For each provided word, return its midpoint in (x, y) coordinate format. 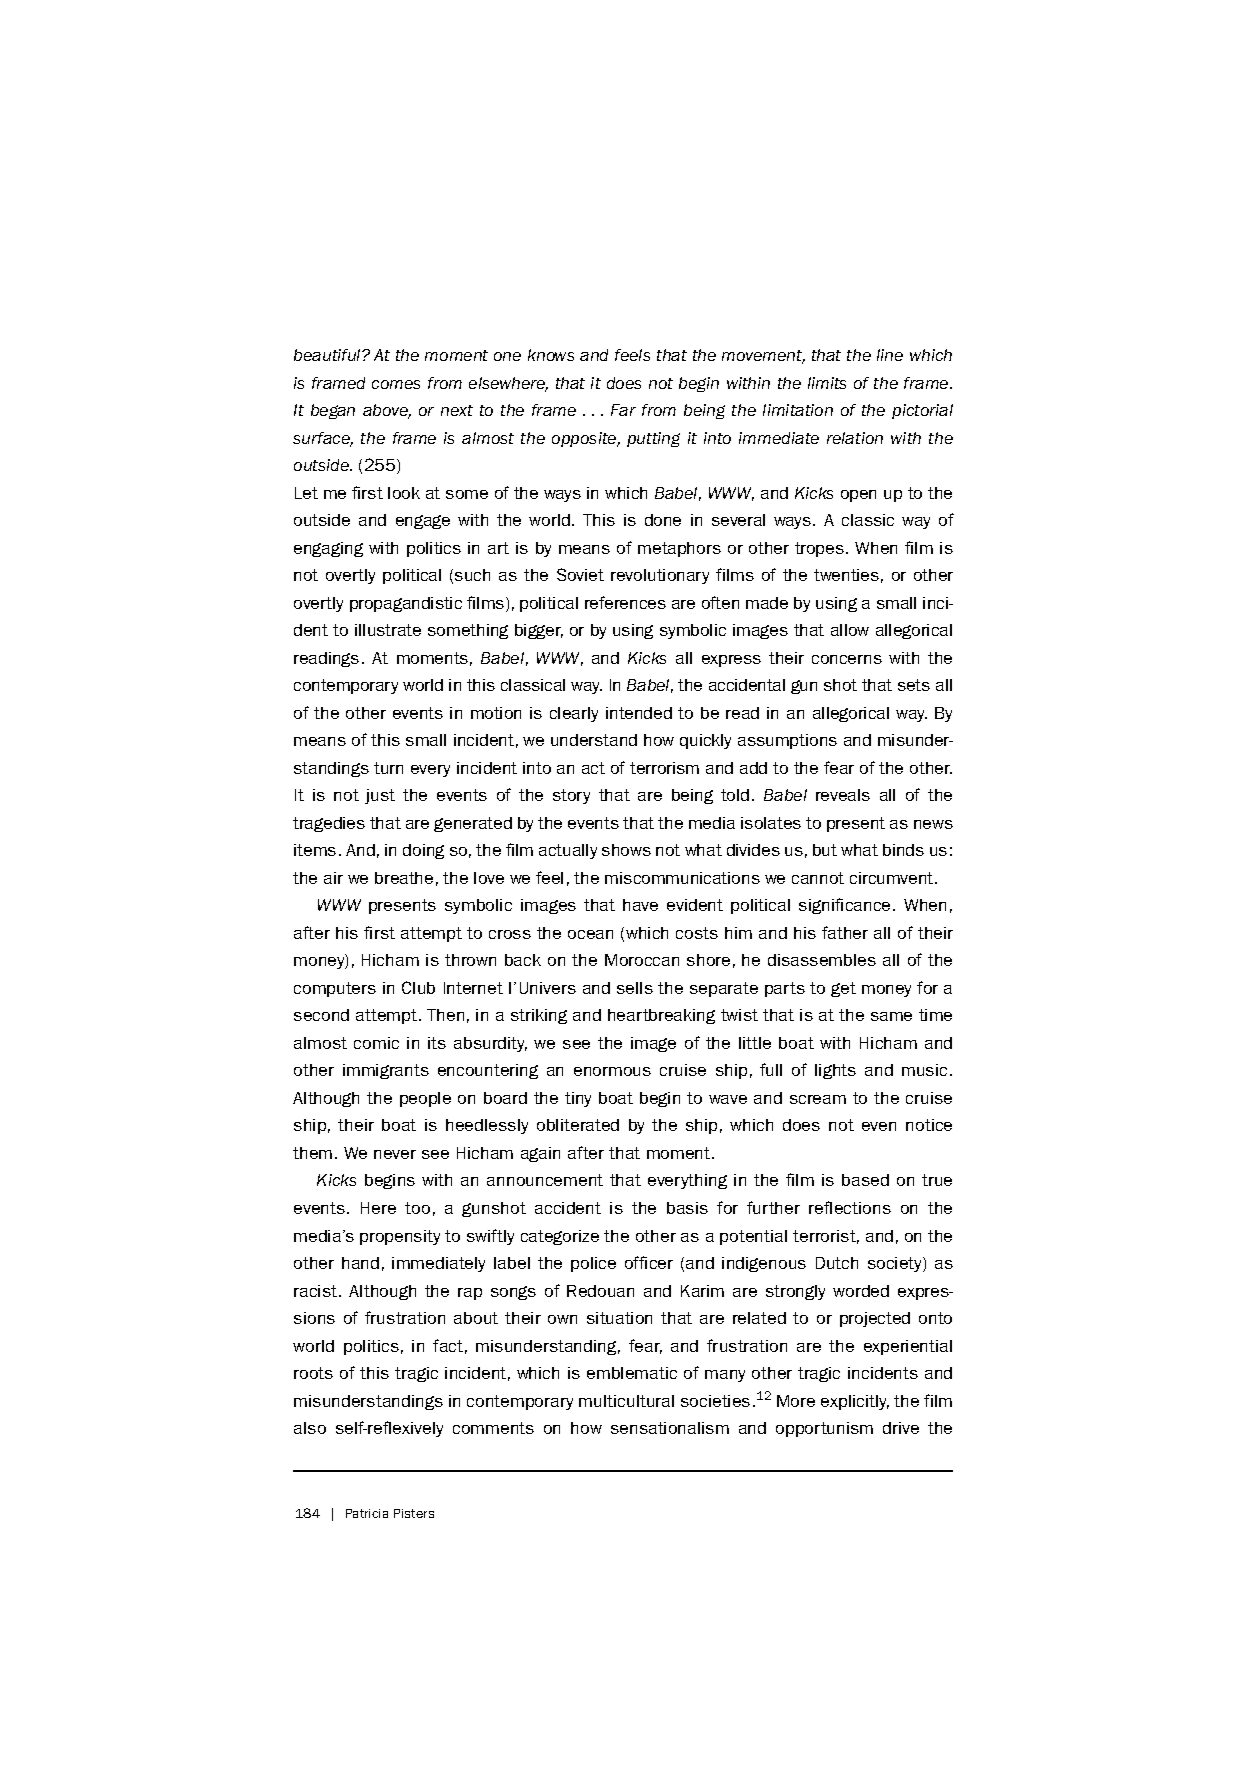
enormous (612, 1071)
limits (827, 383)
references (625, 602)
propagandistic (406, 604)
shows (626, 850)
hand (360, 1263)
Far (623, 410)
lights (835, 1071)
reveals (843, 795)
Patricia (367, 1513)
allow (850, 630)
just (380, 796)
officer (649, 1262)
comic (376, 1043)
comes (396, 384)
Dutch (837, 1263)
